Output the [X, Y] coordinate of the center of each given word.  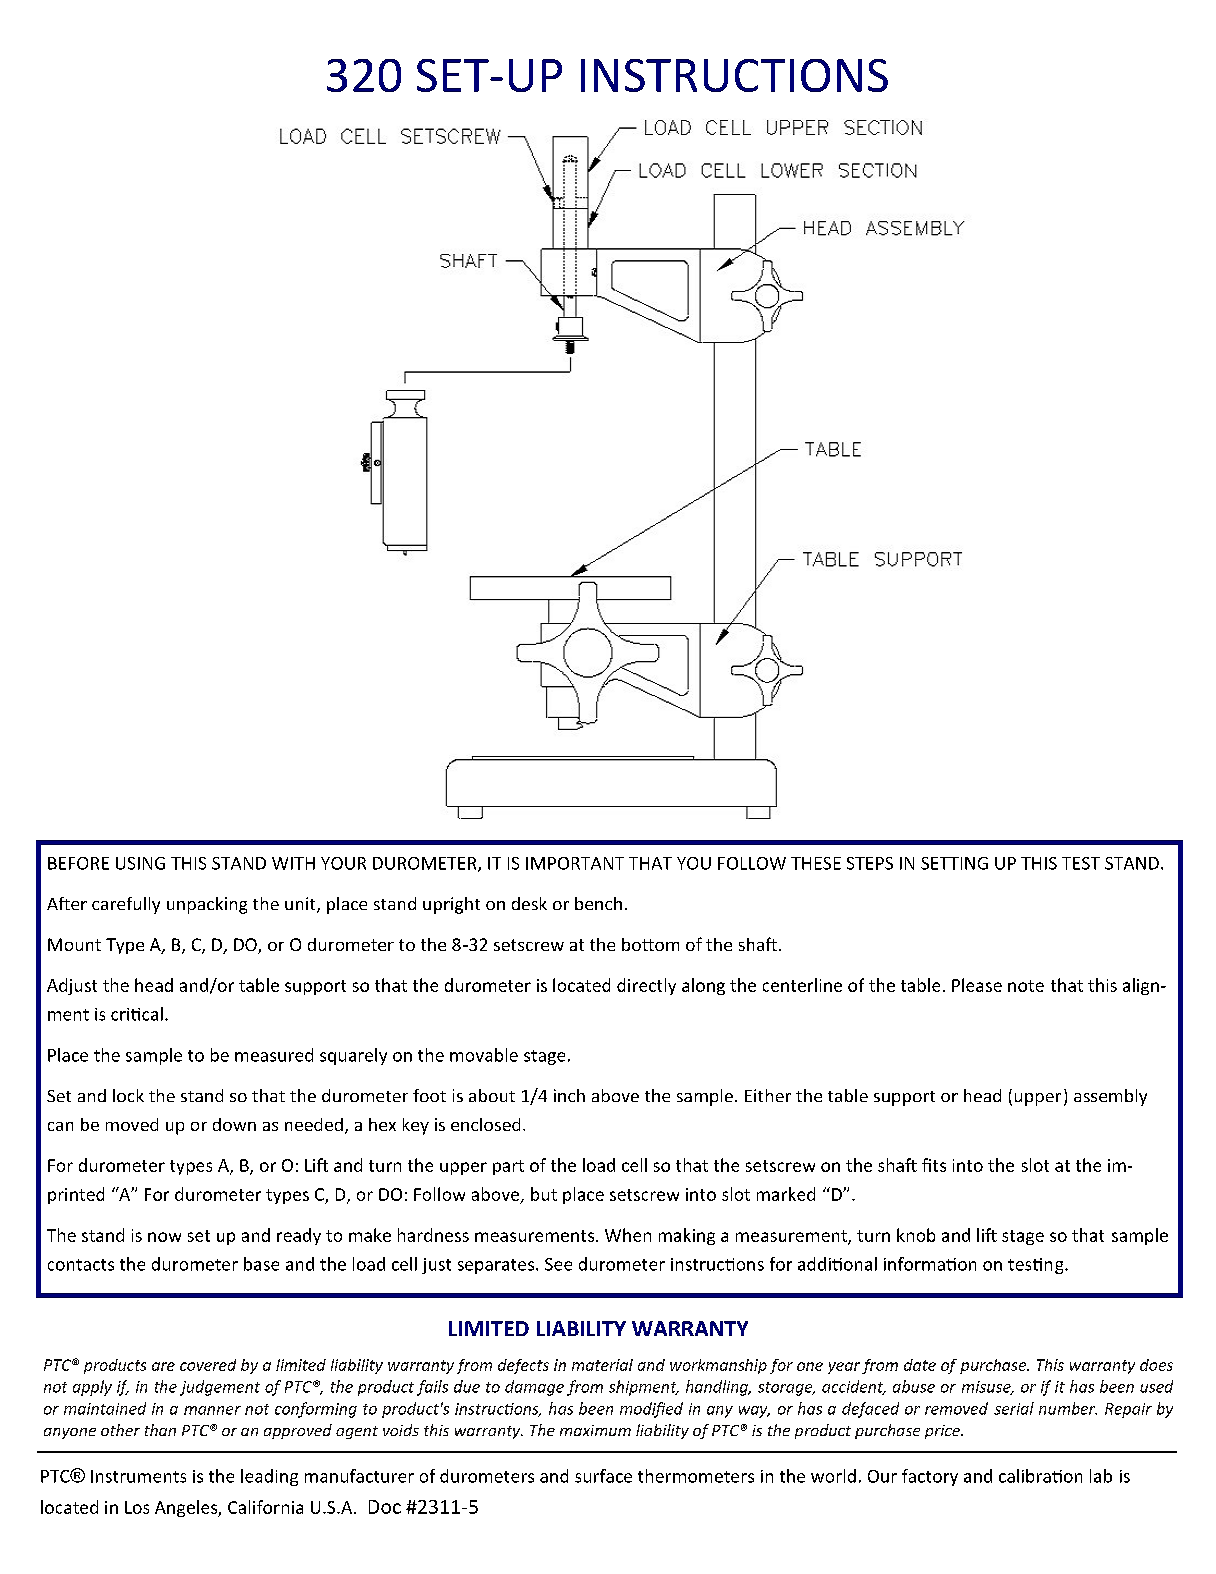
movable [484, 1055]
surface [603, 1476]
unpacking [207, 905]
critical [137, 1014]
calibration [1040, 1476]
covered [208, 1365]
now [164, 1237]
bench [598, 903]
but [544, 1194]
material [602, 1365]
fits [934, 1165]
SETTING [954, 863]
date [920, 1365]
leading [269, 1477]
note [1026, 986]
